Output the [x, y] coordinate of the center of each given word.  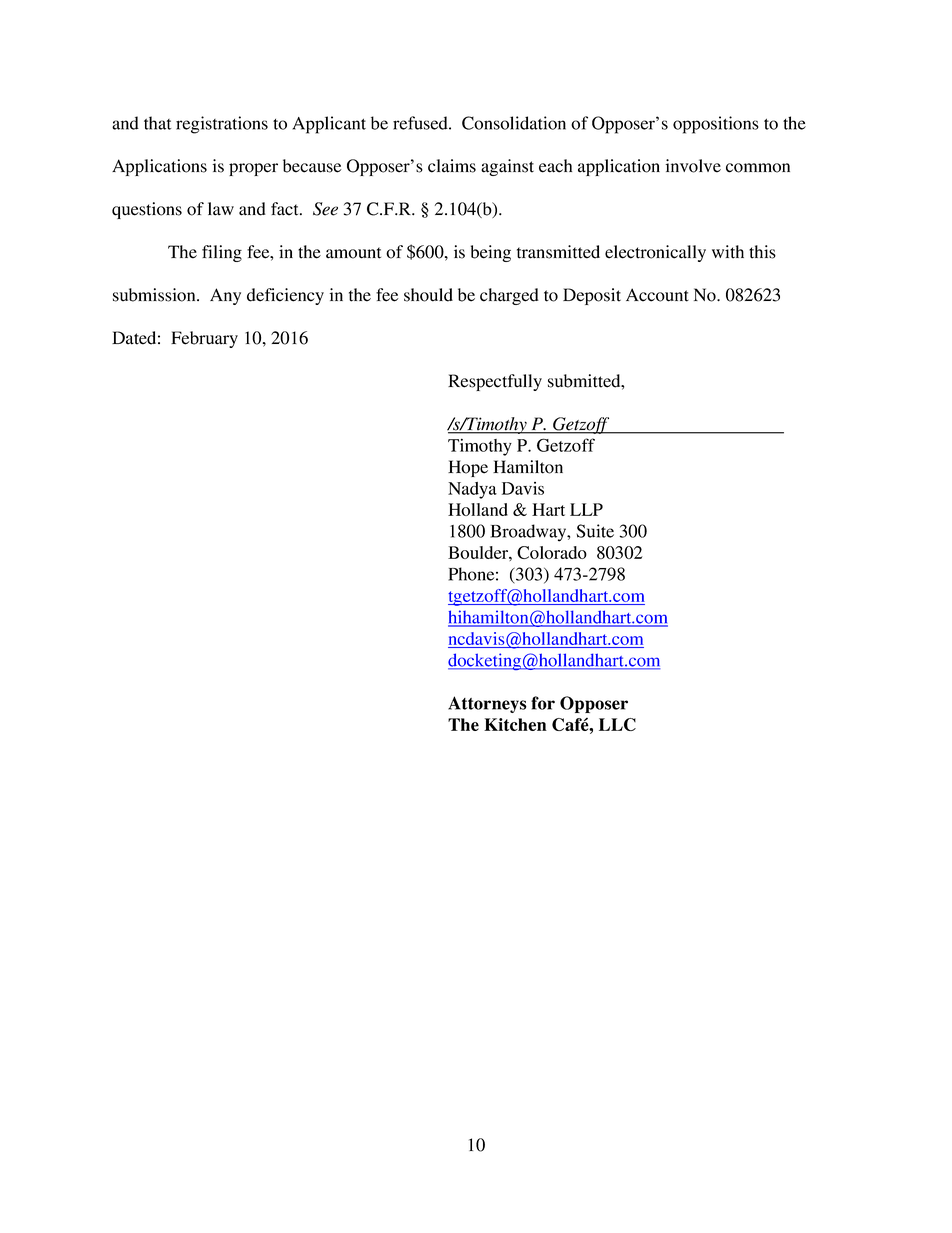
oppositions [716, 125]
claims [452, 166]
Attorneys [487, 704]
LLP [586, 509]
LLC [617, 724]
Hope [468, 468]
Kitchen [515, 724]
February [204, 339]
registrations [222, 125]
